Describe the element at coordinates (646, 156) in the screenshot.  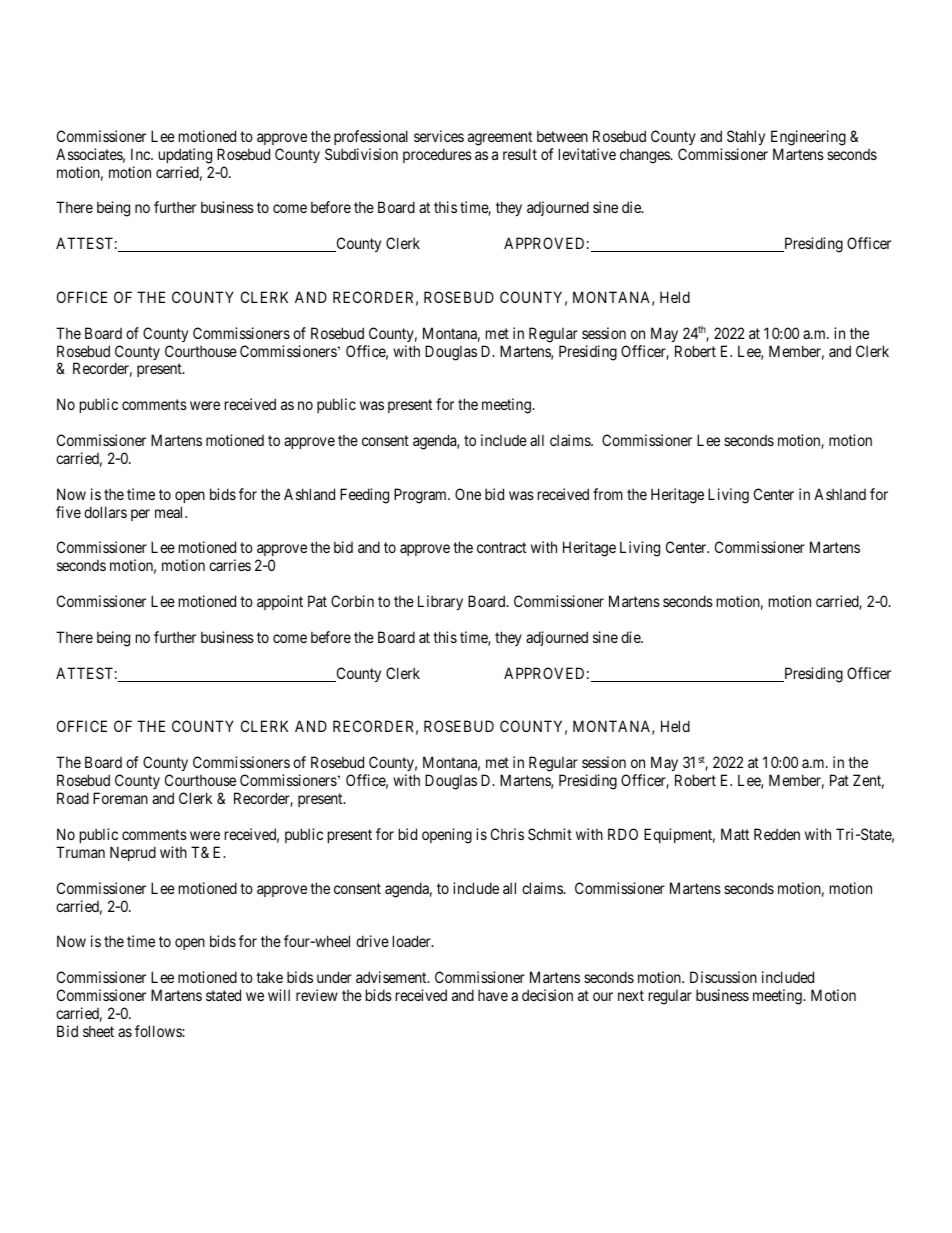
I see `changes` at that location.
